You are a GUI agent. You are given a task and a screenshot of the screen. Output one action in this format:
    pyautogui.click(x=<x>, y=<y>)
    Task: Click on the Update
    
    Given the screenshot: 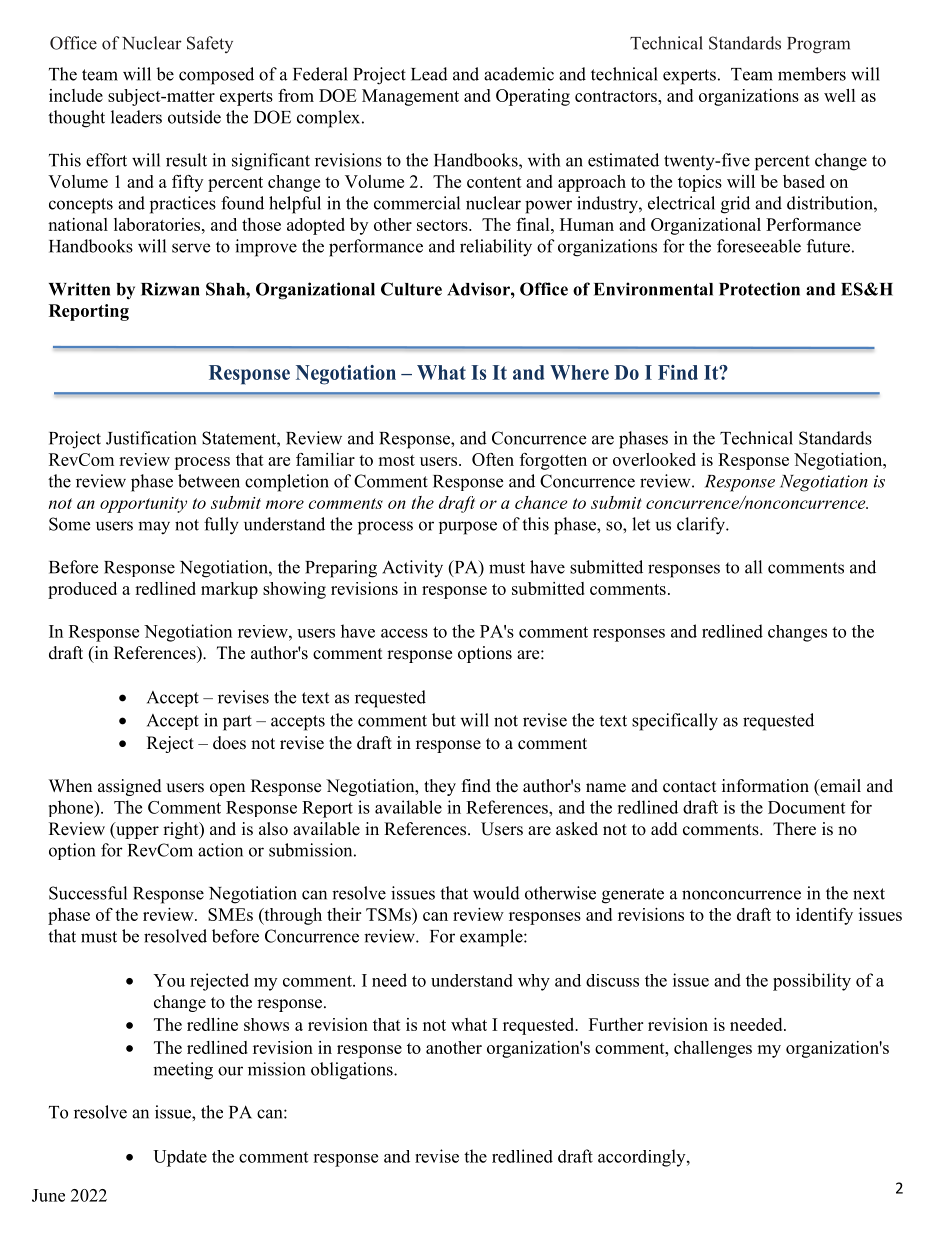 What is the action you would take?
    pyautogui.click(x=180, y=1158)
